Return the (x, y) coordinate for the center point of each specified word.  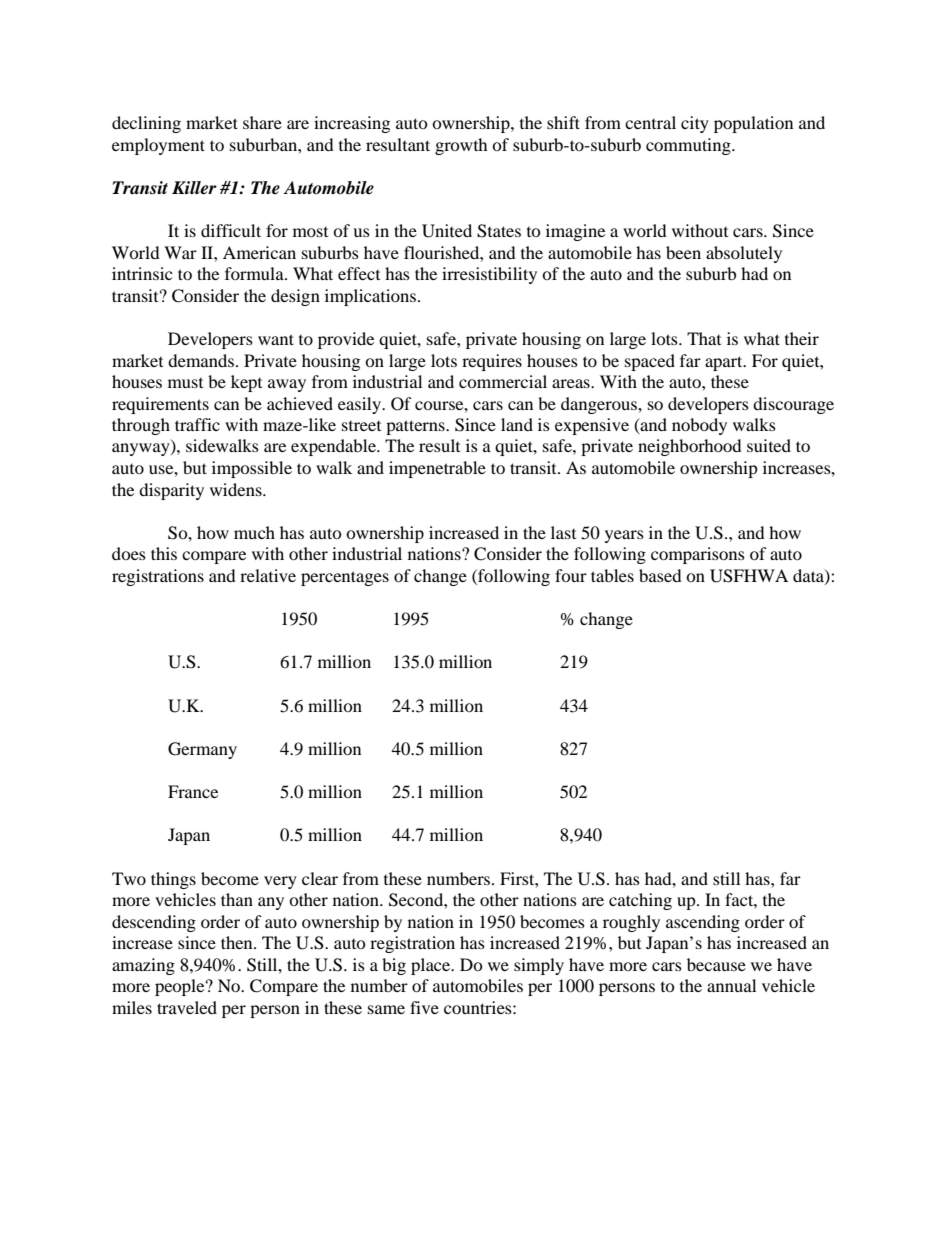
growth (461, 146)
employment (158, 146)
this (164, 553)
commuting (689, 146)
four (571, 575)
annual (731, 985)
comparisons (698, 555)
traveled (187, 1007)
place (432, 966)
